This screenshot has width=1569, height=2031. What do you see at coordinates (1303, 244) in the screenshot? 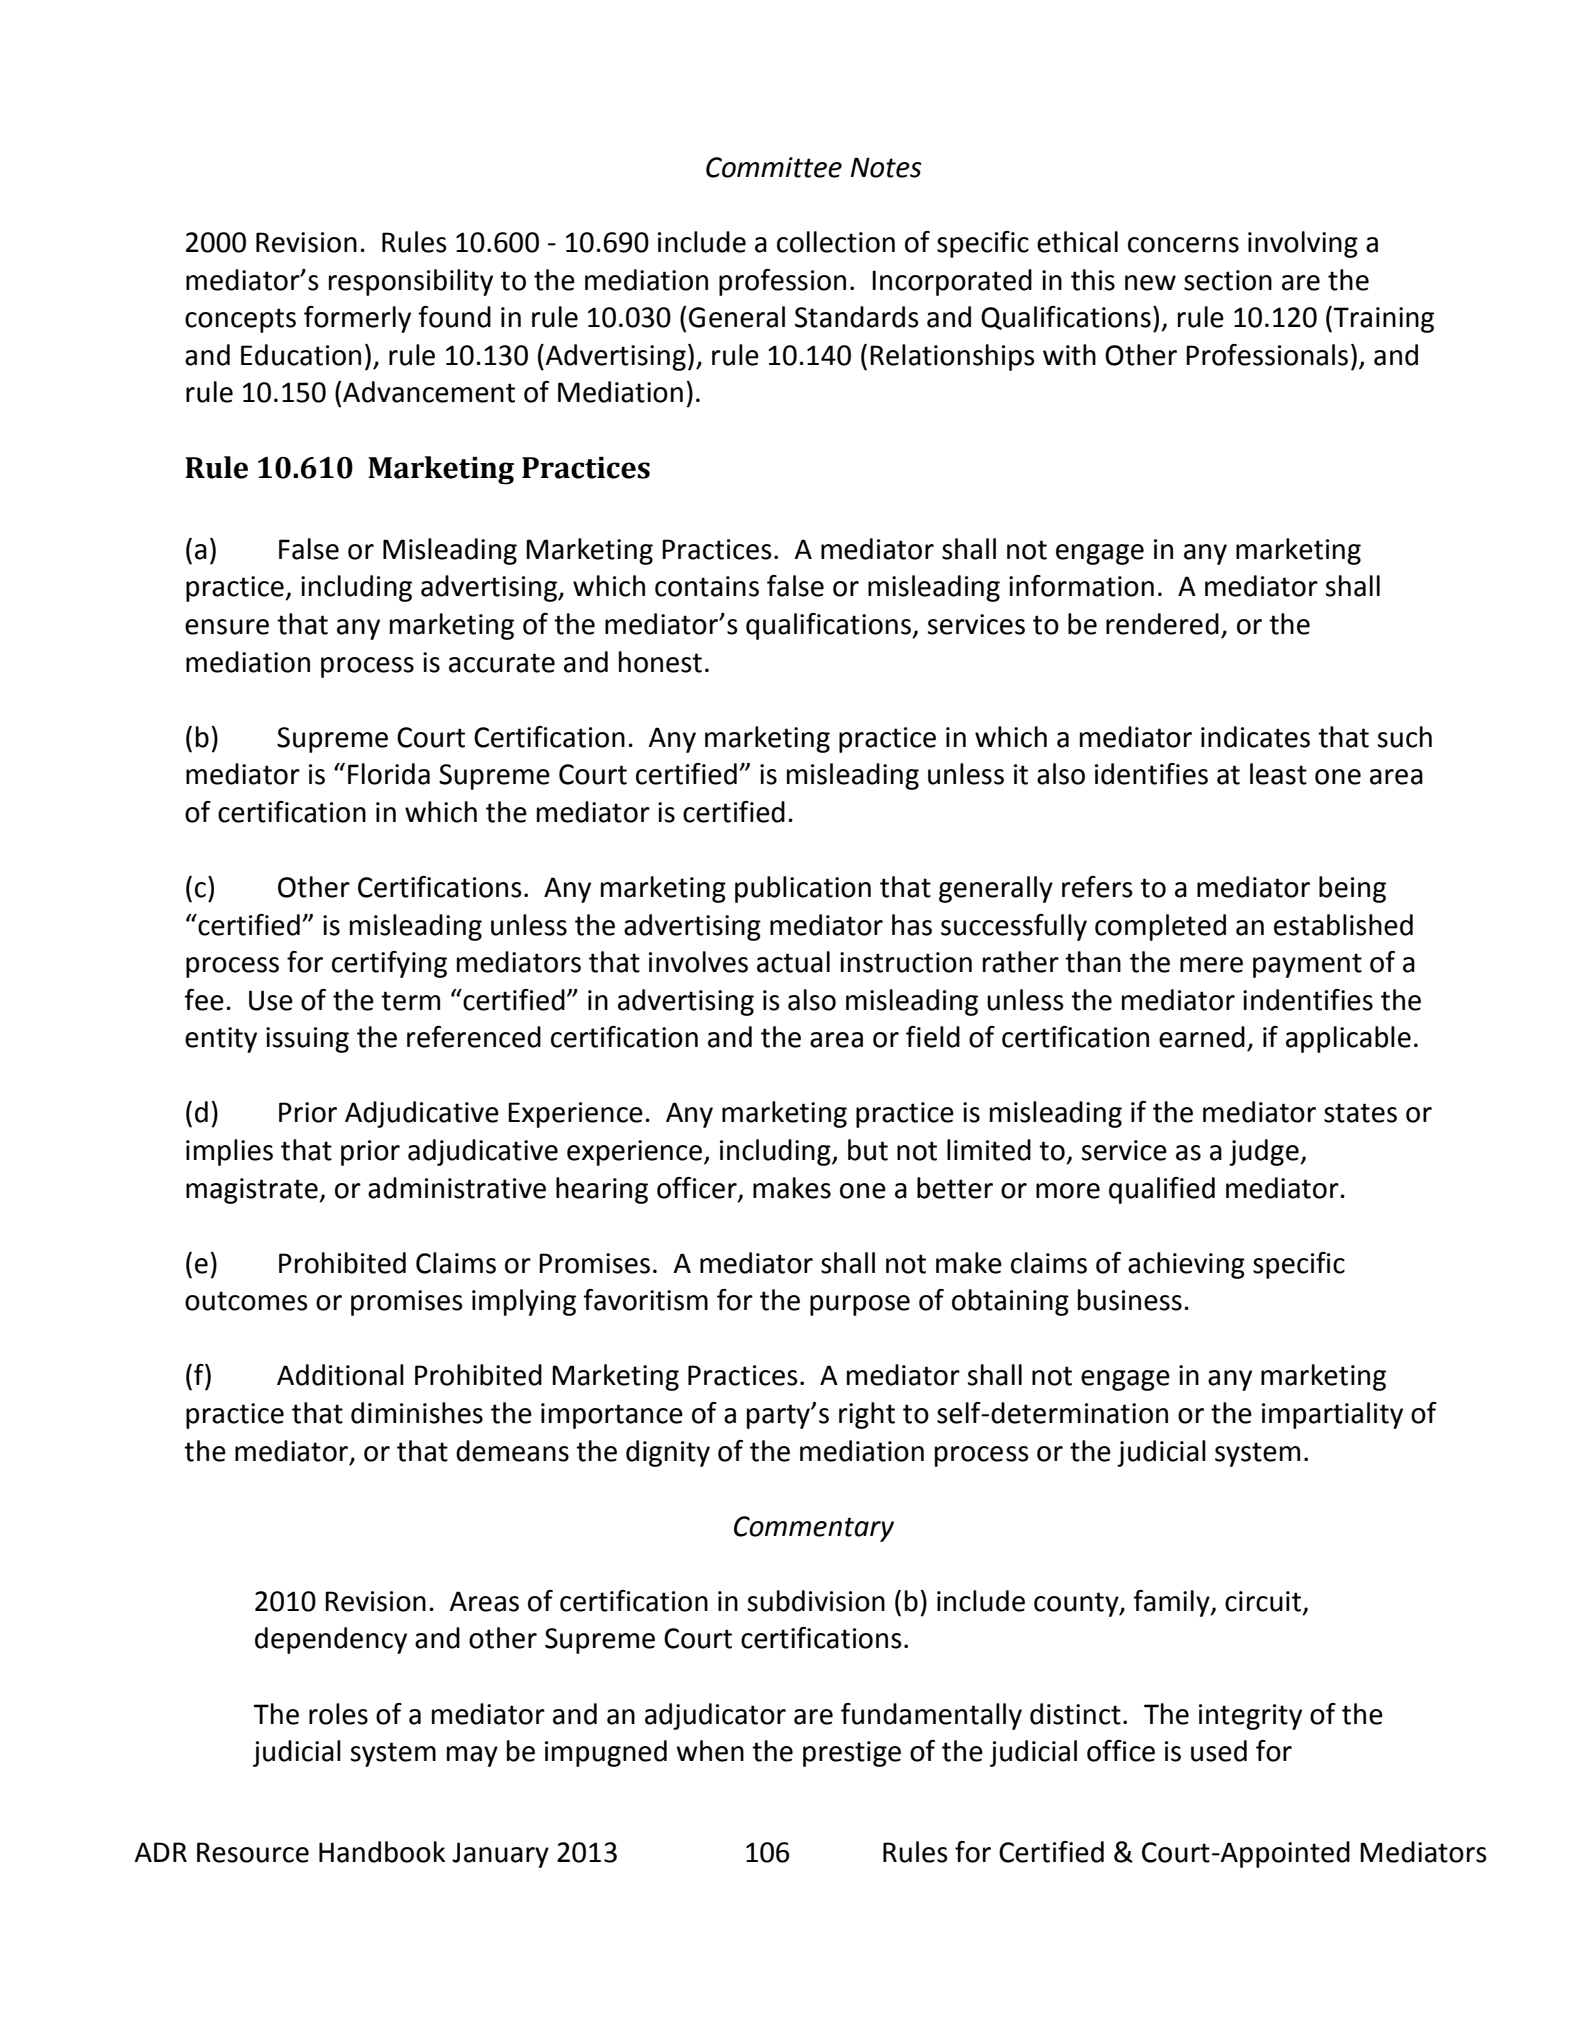
I see `involving` at bounding box center [1303, 244].
